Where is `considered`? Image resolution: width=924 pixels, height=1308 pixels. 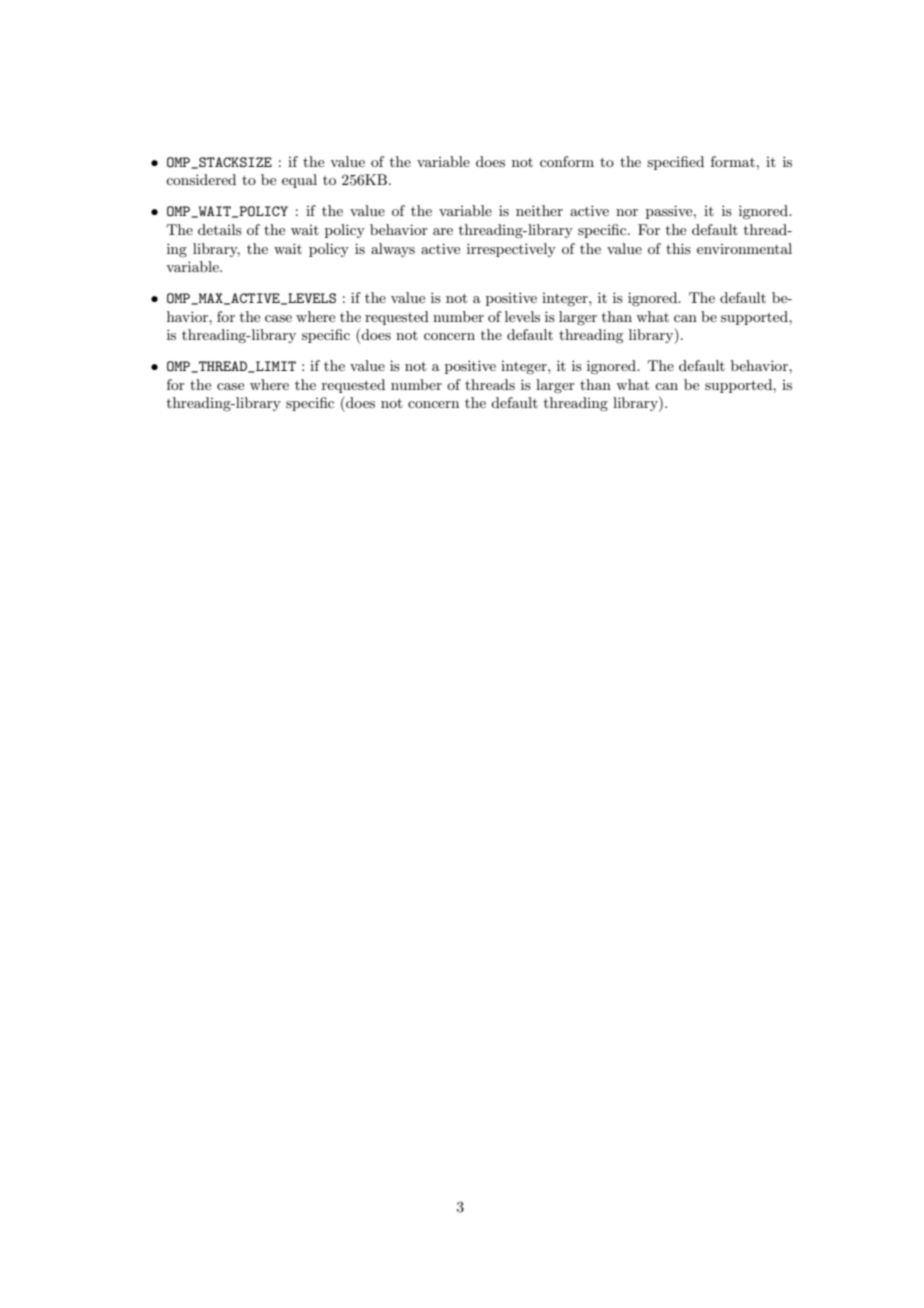 considered is located at coordinates (201, 179).
